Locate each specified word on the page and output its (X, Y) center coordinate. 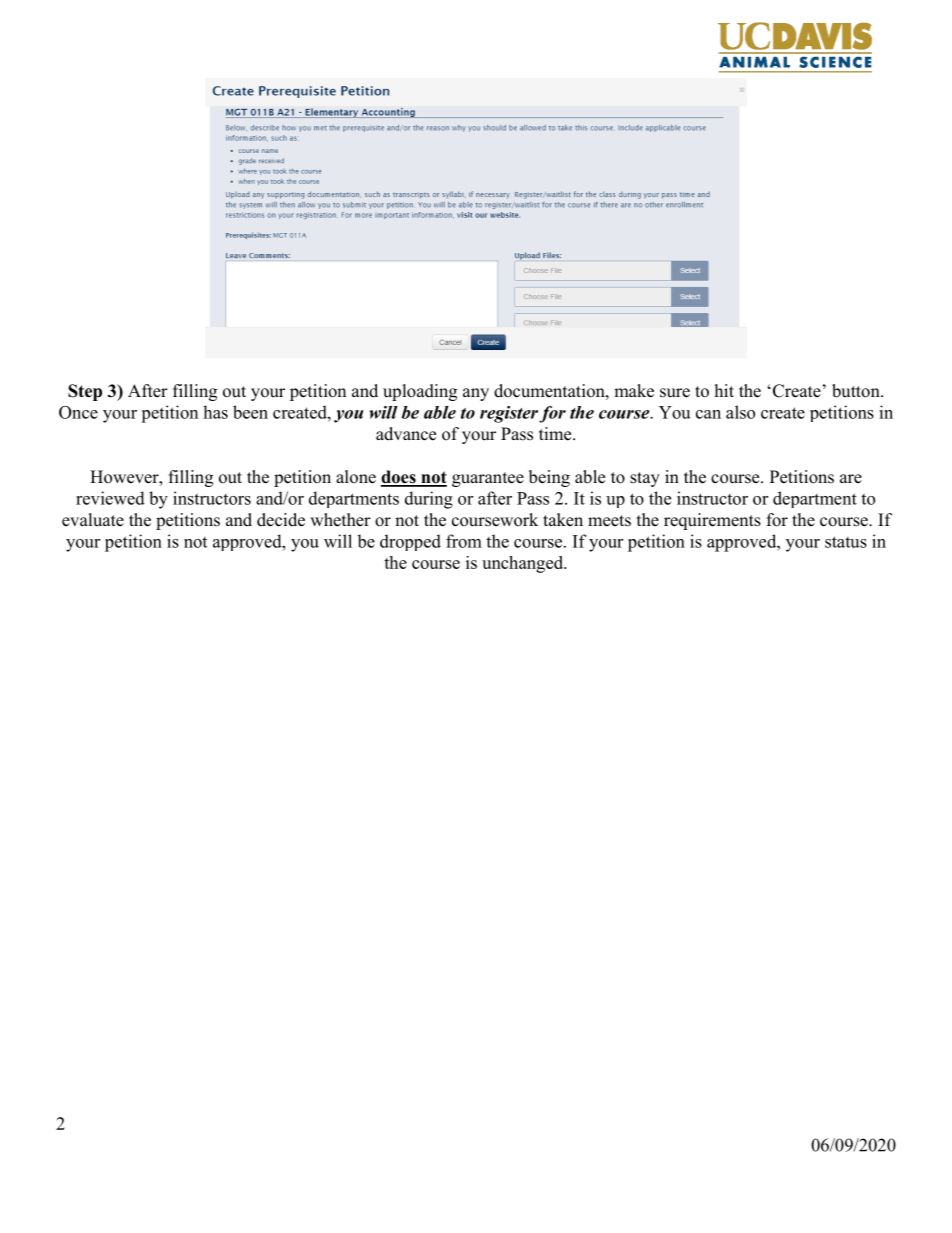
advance (406, 434)
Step (85, 392)
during (429, 500)
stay (645, 479)
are (851, 479)
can (708, 414)
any (476, 394)
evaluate (93, 520)
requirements (712, 521)
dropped (410, 542)
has (215, 412)
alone (356, 477)
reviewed (110, 498)
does (399, 478)
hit (724, 390)
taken (563, 520)
